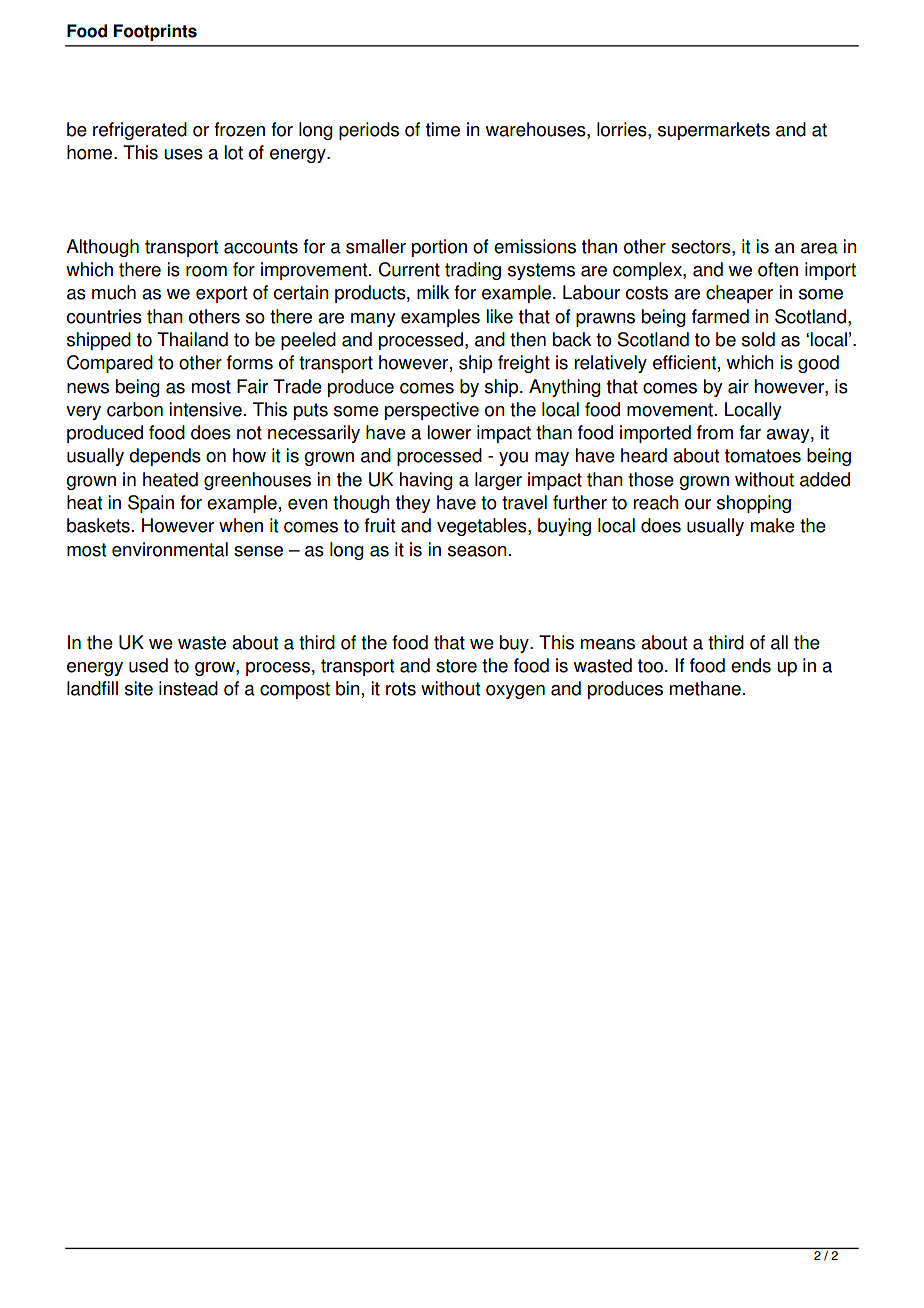 The width and height of the page is (924, 1308). Describe the element at coordinates (714, 131) in the page. I see `supermarkets` at that location.
